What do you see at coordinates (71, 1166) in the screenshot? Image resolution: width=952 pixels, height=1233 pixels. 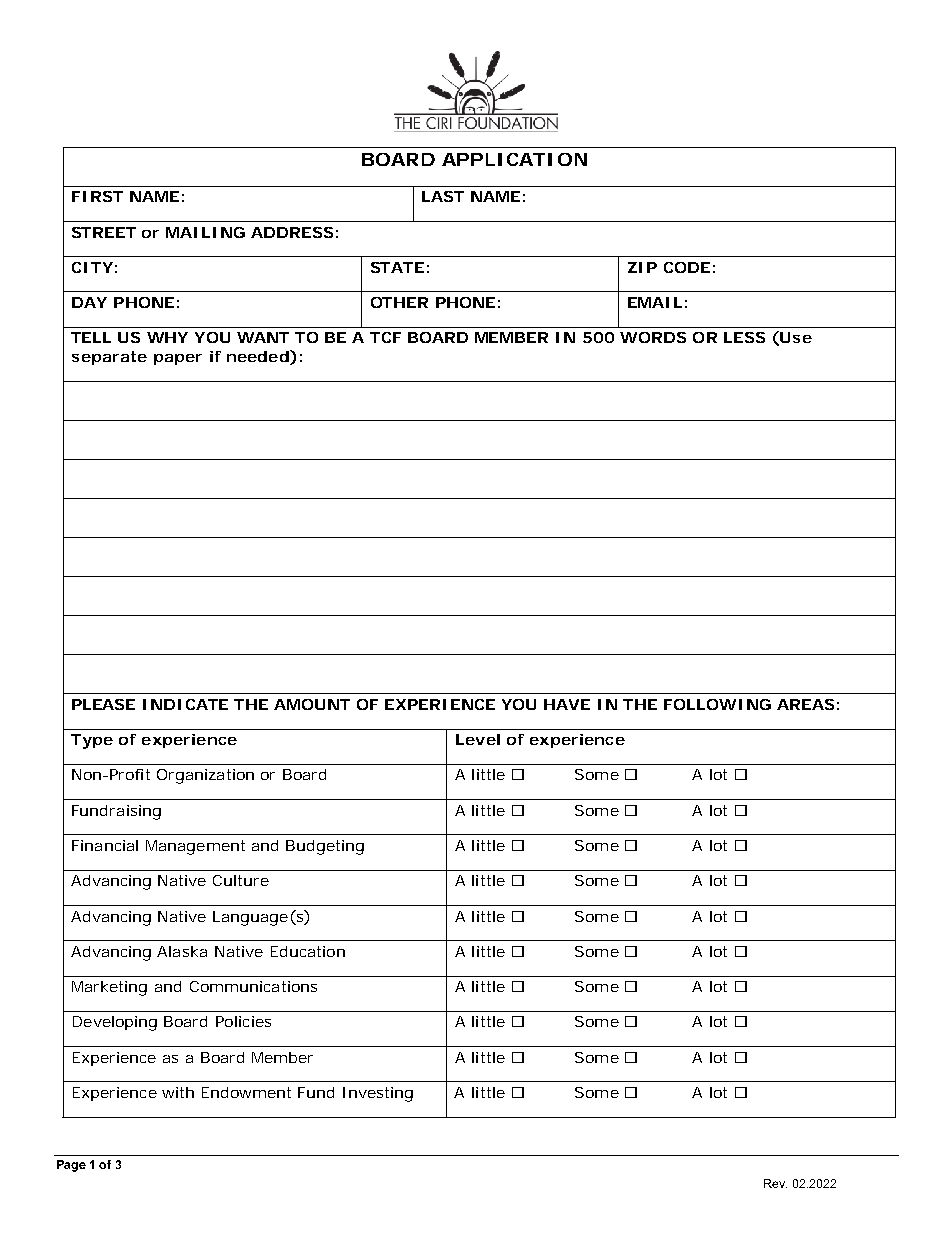 I see `Page` at bounding box center [71, 1166].
